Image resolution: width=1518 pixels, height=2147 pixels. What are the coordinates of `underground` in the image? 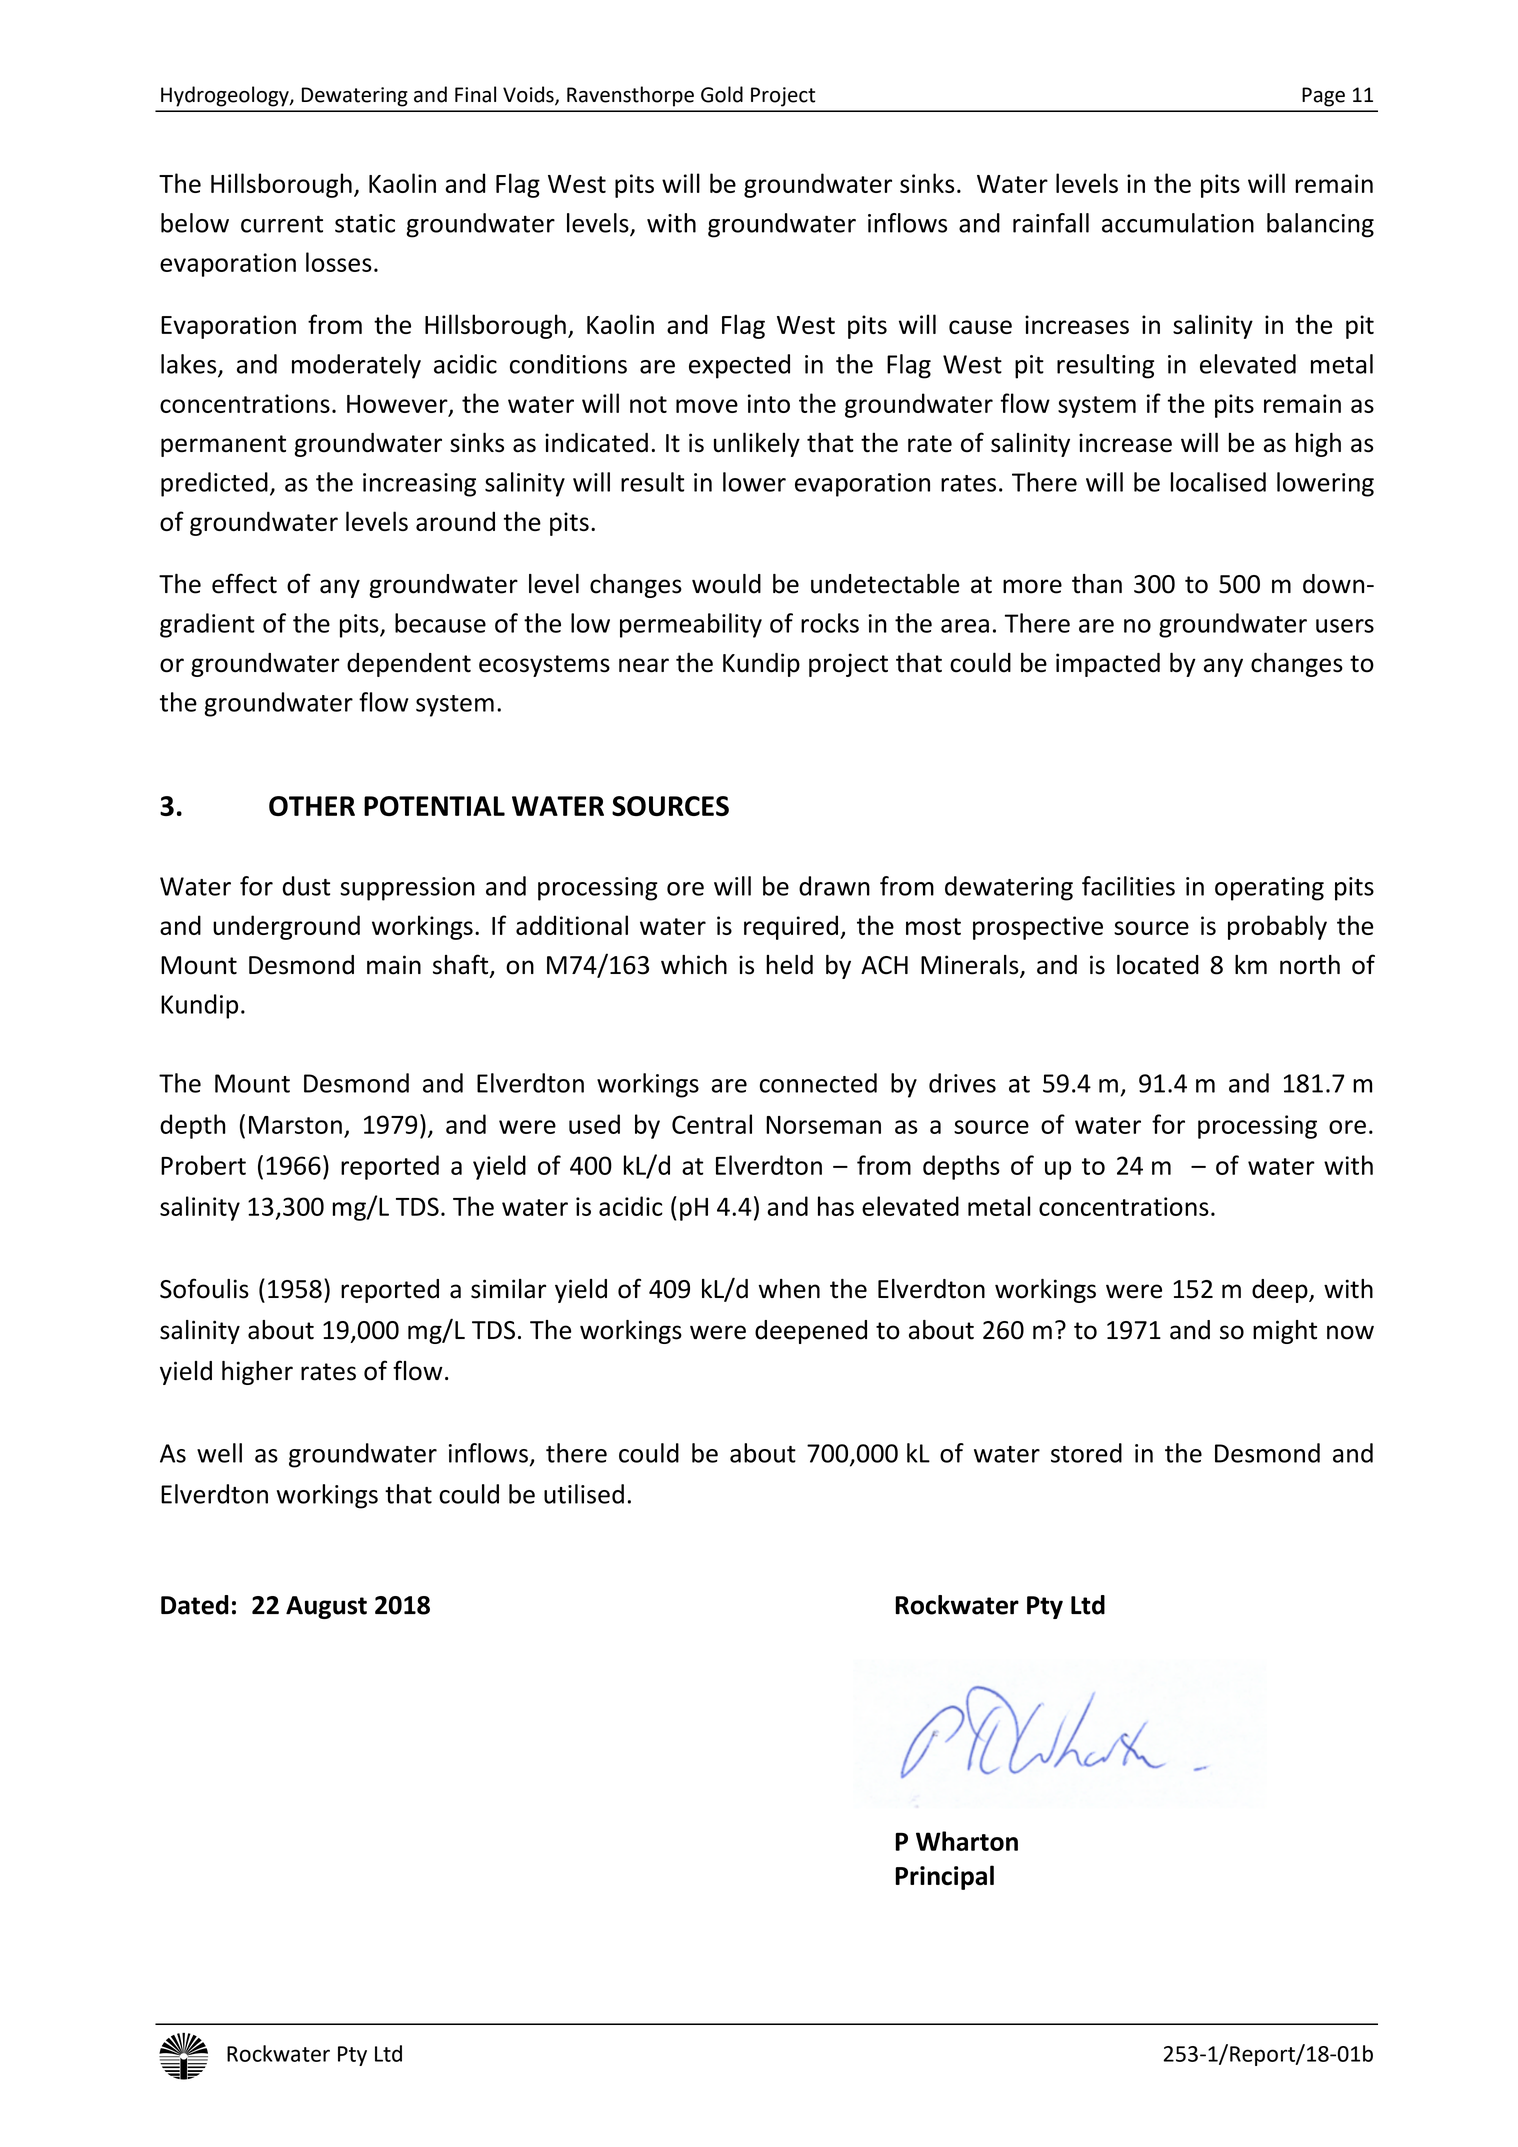 It's located at (286, 927).
